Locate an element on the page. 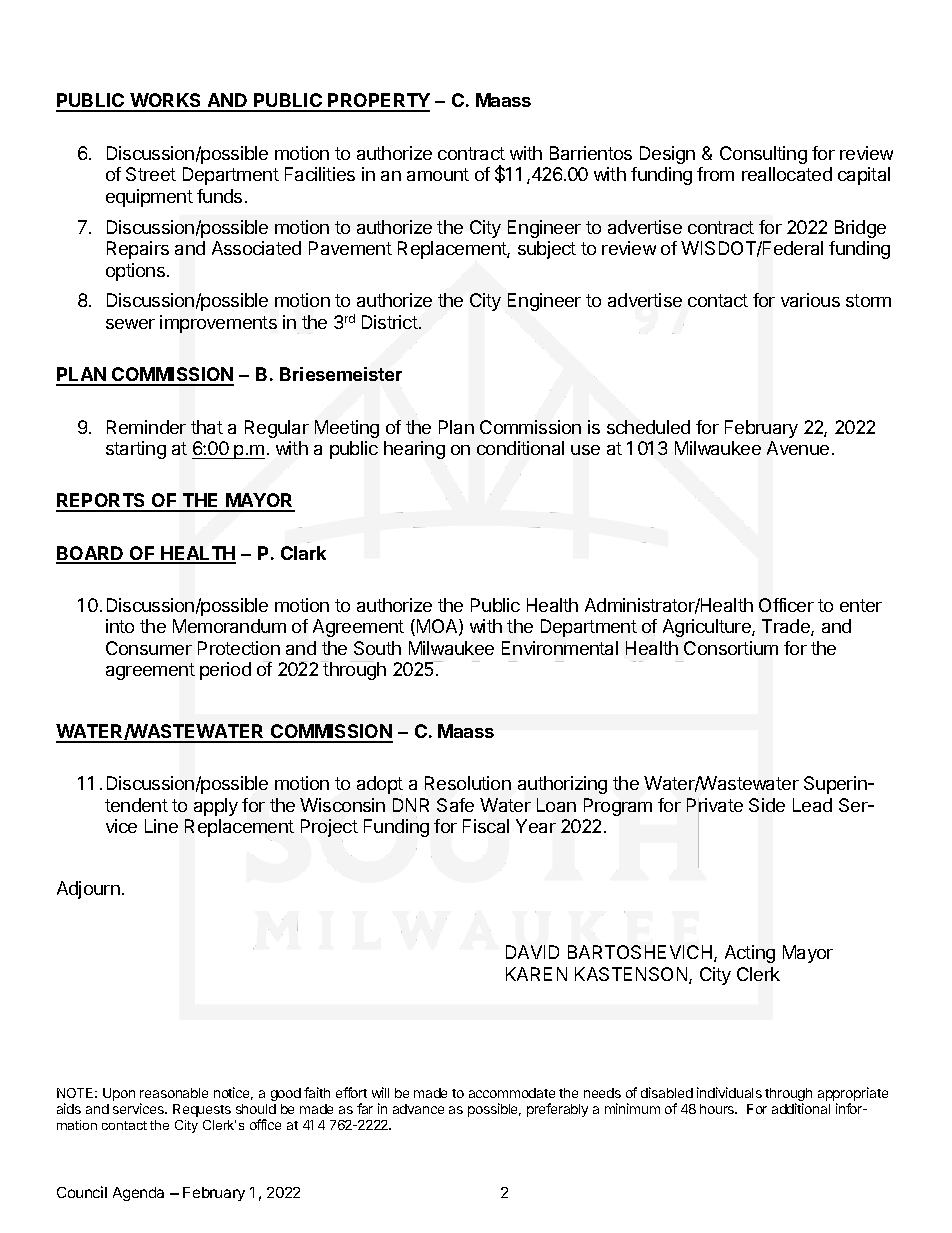 Image resolution: width=952 pixels, height=1233 pixels. Consumer is located at coordinates (149, 648).
